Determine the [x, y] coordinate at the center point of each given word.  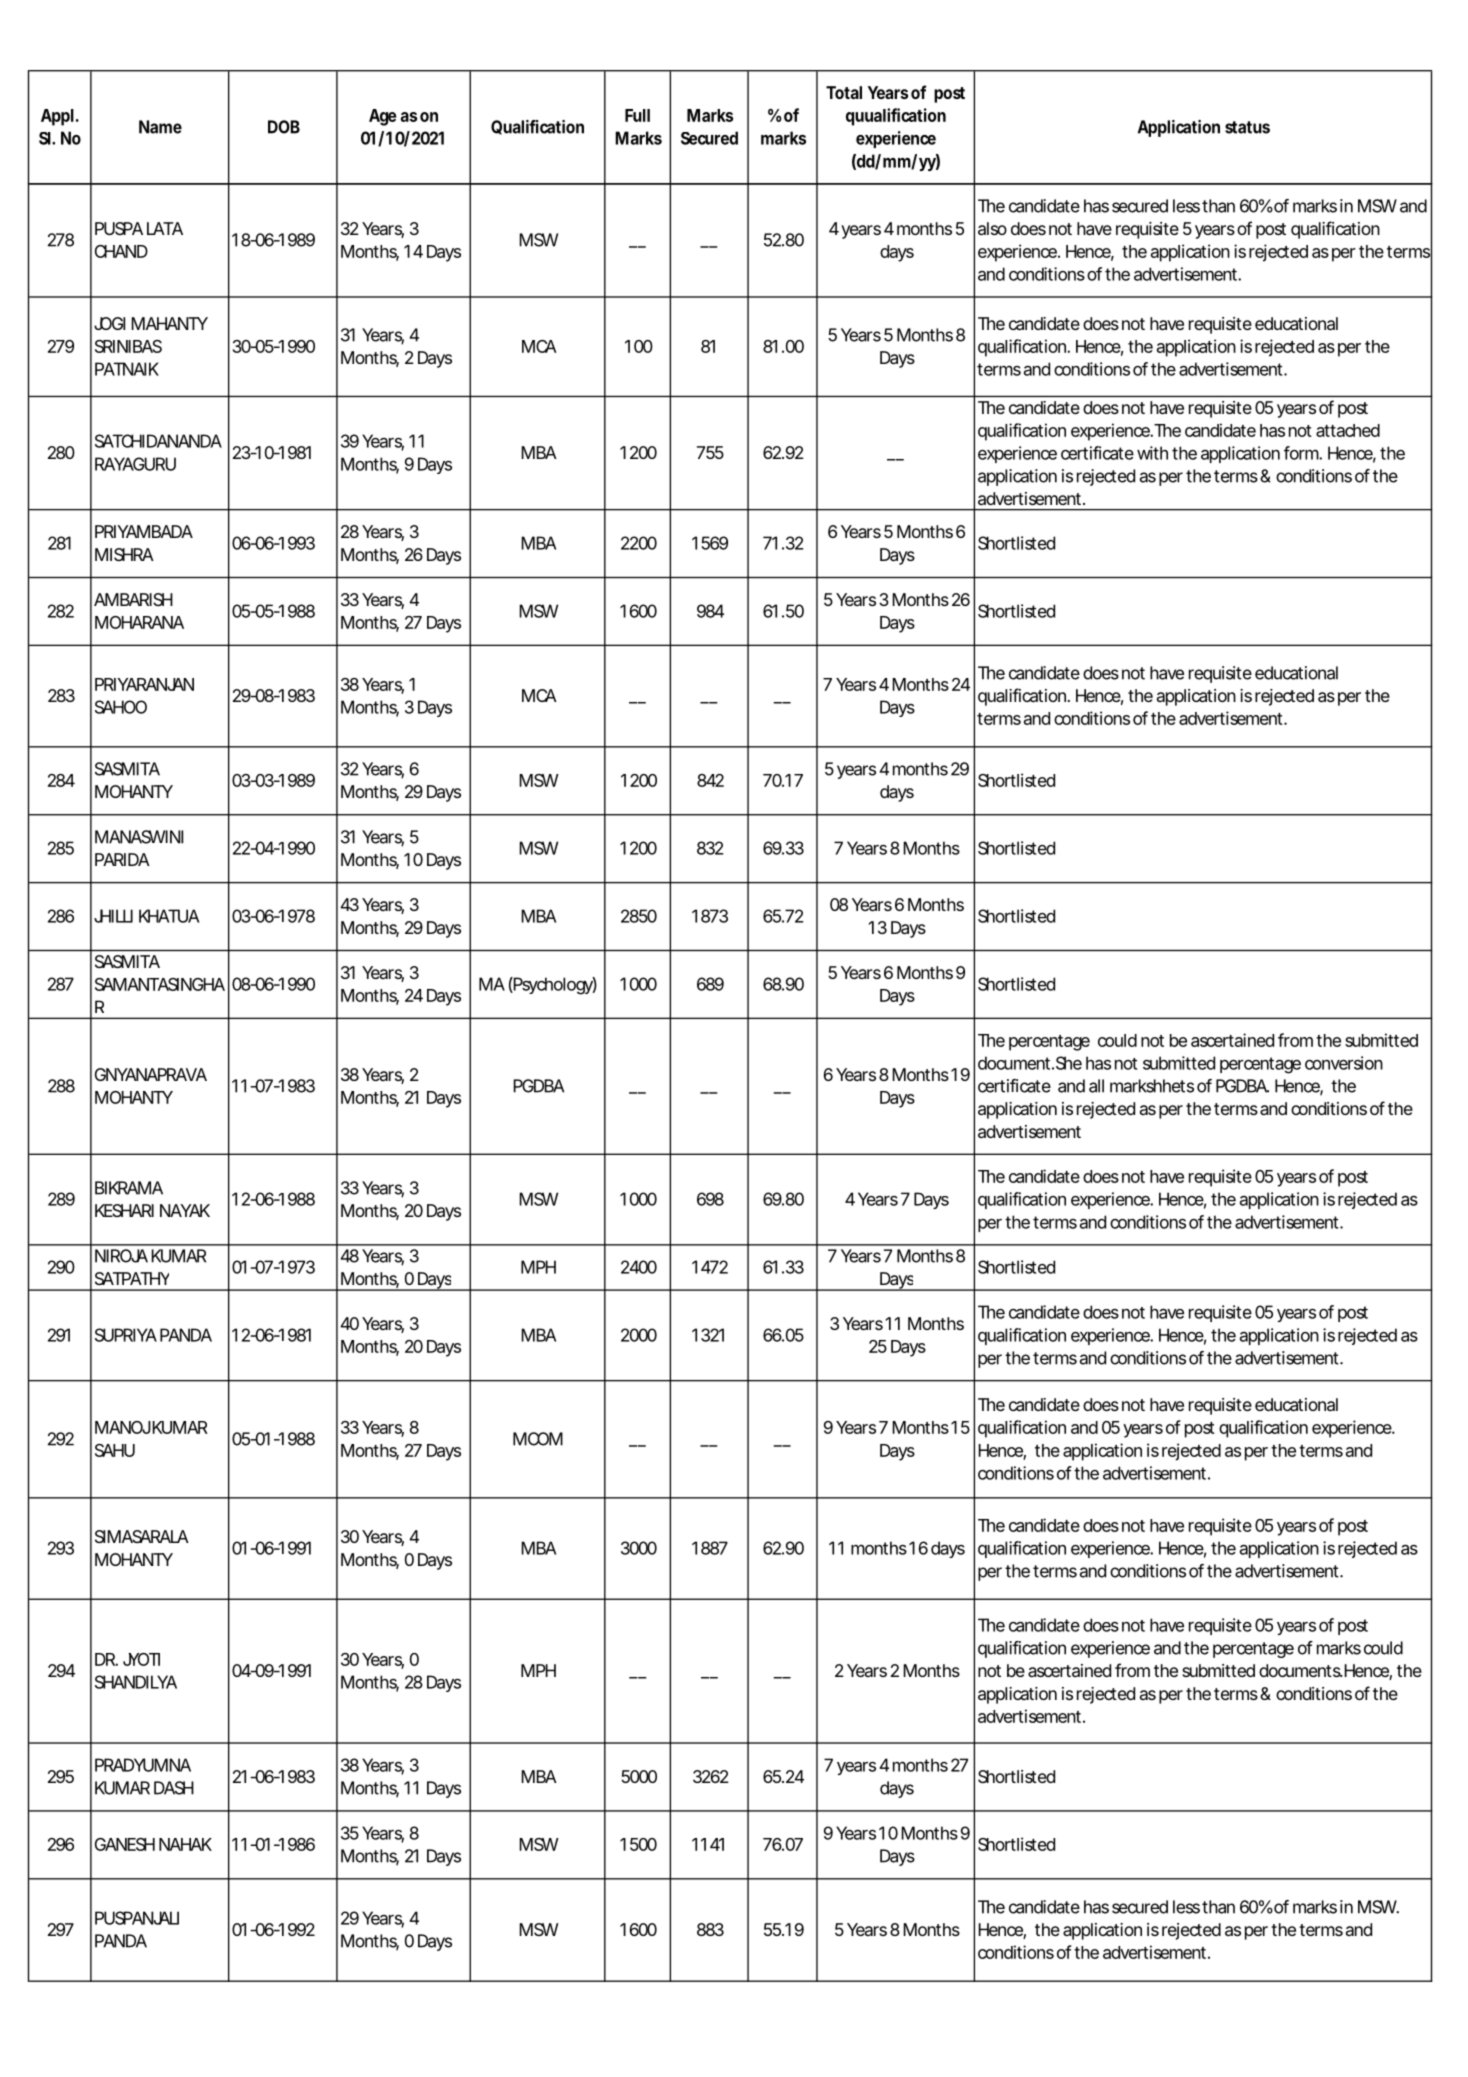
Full [637, 115]
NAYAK [185, 1210]
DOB [284, 127]
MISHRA [124, 554]
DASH [174, 1788]
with [1152, 453]
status [1247, 127]
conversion [1344, 1063]
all [1096, 1086]
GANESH [125, 1844]
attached [1348, 430]
